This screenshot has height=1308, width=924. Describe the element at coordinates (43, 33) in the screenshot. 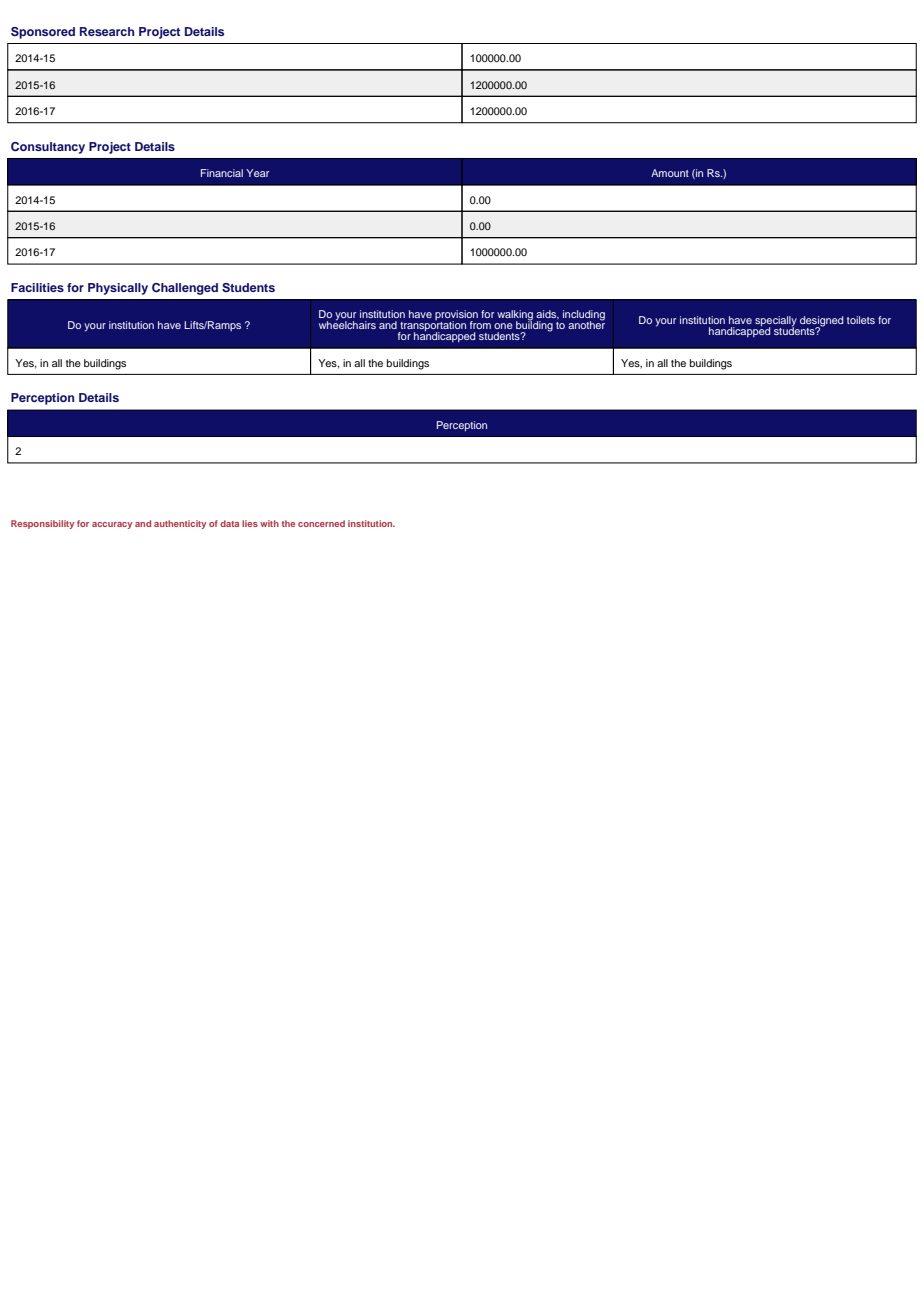

I see `Sponsored` at that location.
